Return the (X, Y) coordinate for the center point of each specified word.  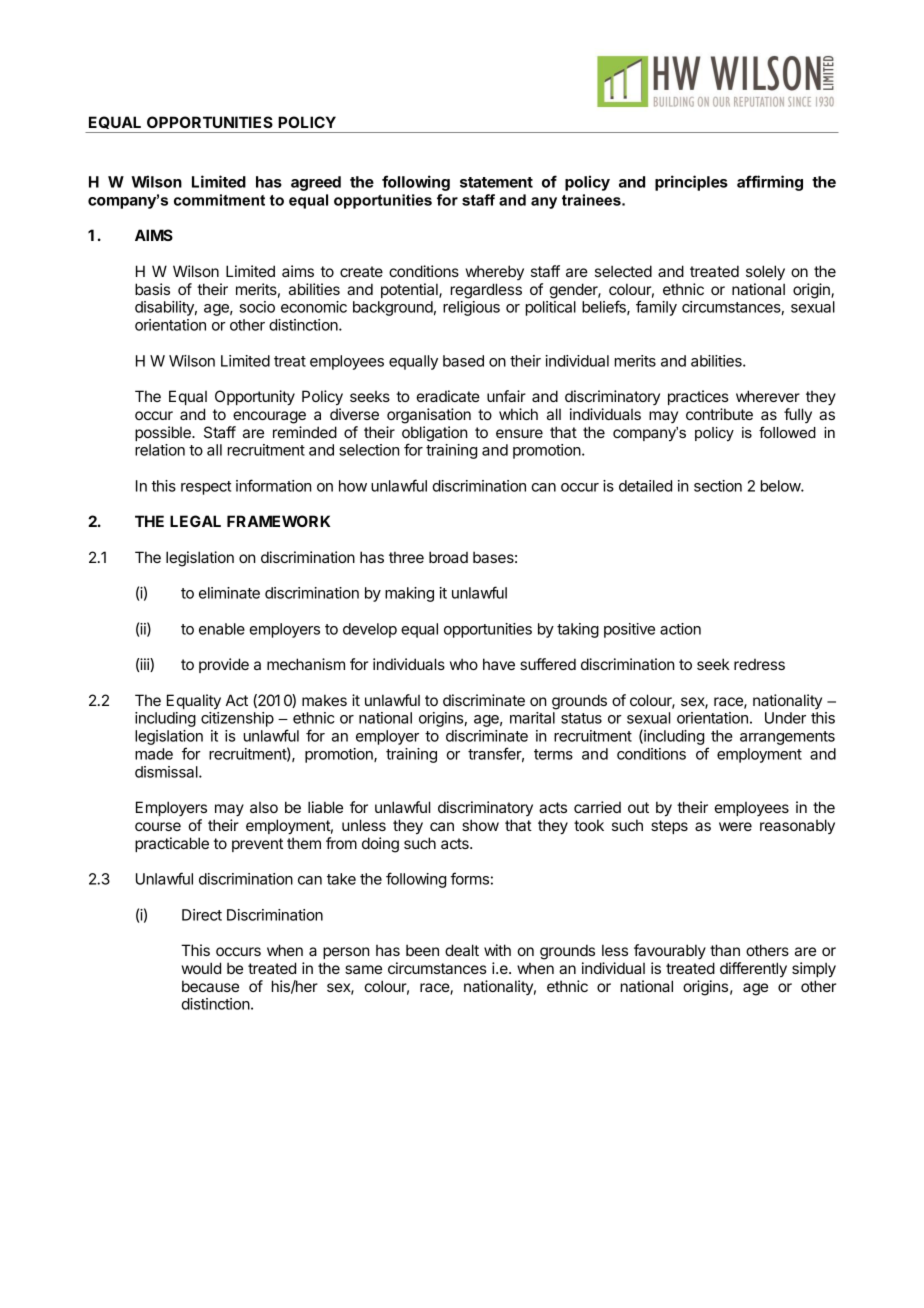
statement (496, 182)
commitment (219, 200)
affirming (770, 183)
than (725, 950)
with (497, 950)
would (201, 968)
